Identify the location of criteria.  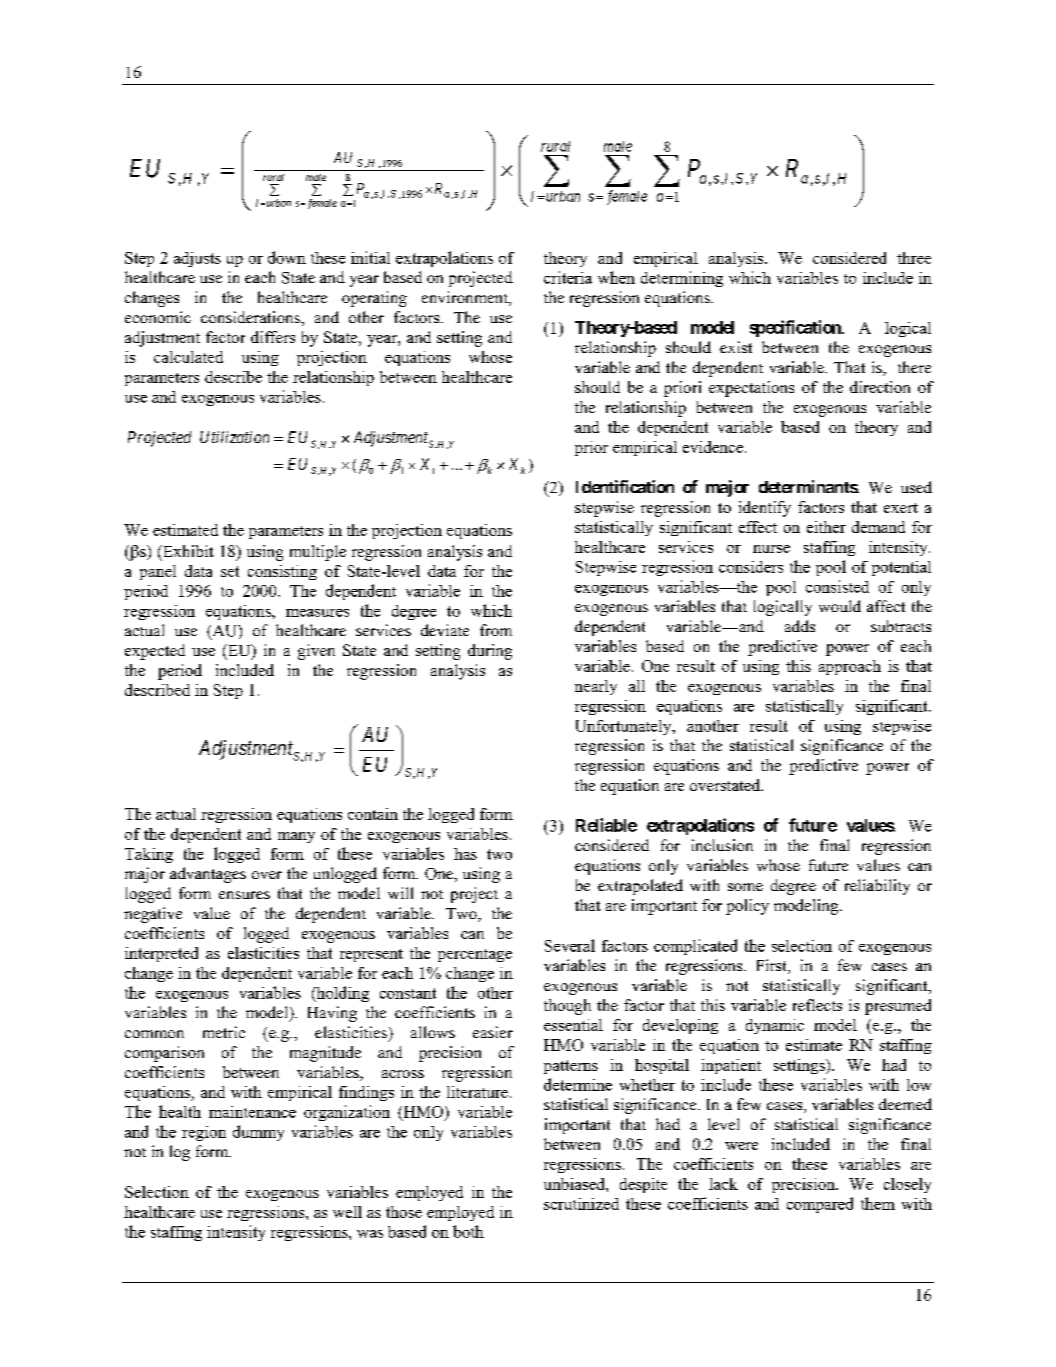
(568, 277).
